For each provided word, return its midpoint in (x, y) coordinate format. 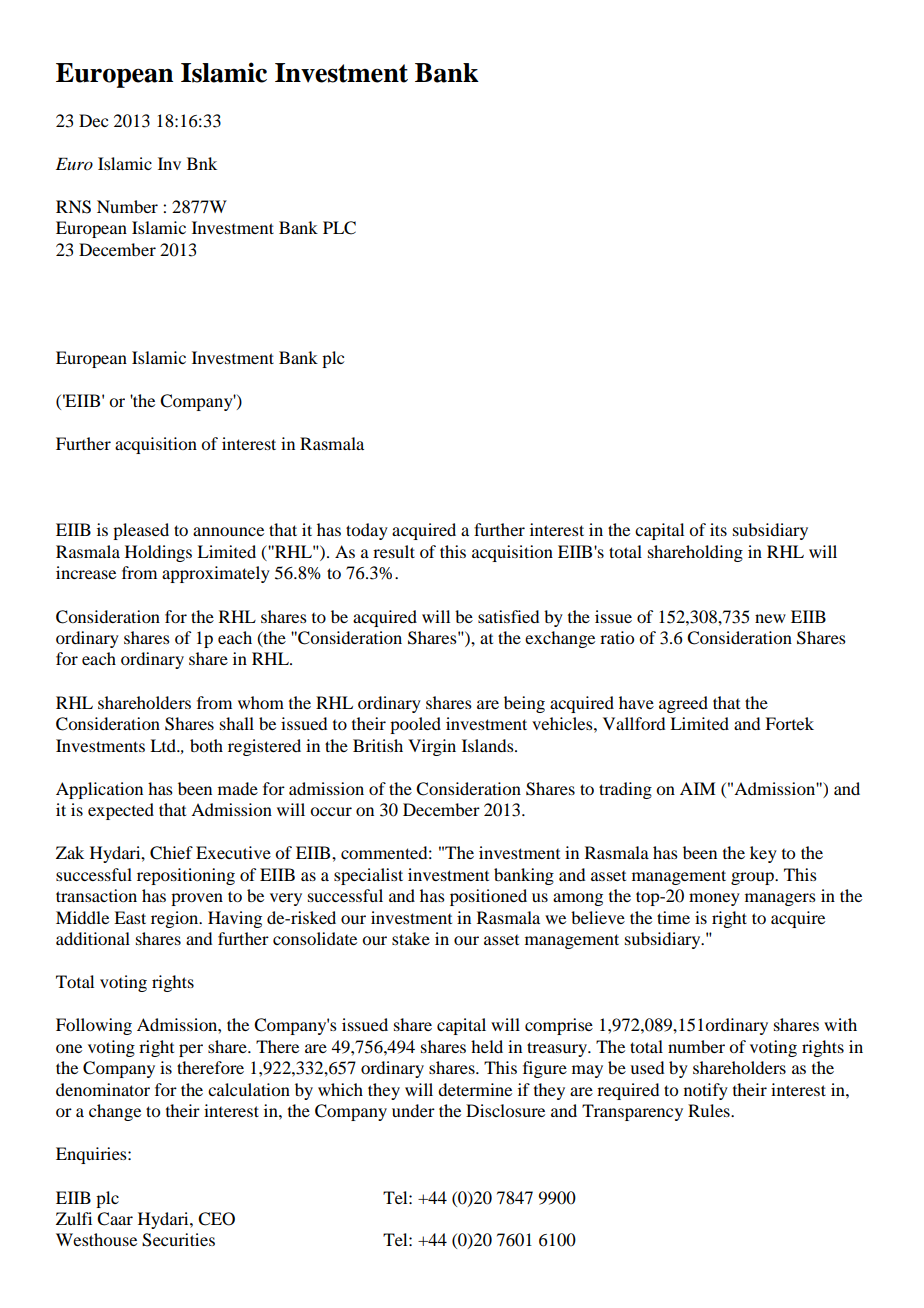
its (718, 529)
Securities (178, 1240)
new (770, 618)
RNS (73, 207)
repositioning (186, 876)
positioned (488, 897)
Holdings (158, 553)
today (367, 531)
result (394, 551)
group (753, 878)
